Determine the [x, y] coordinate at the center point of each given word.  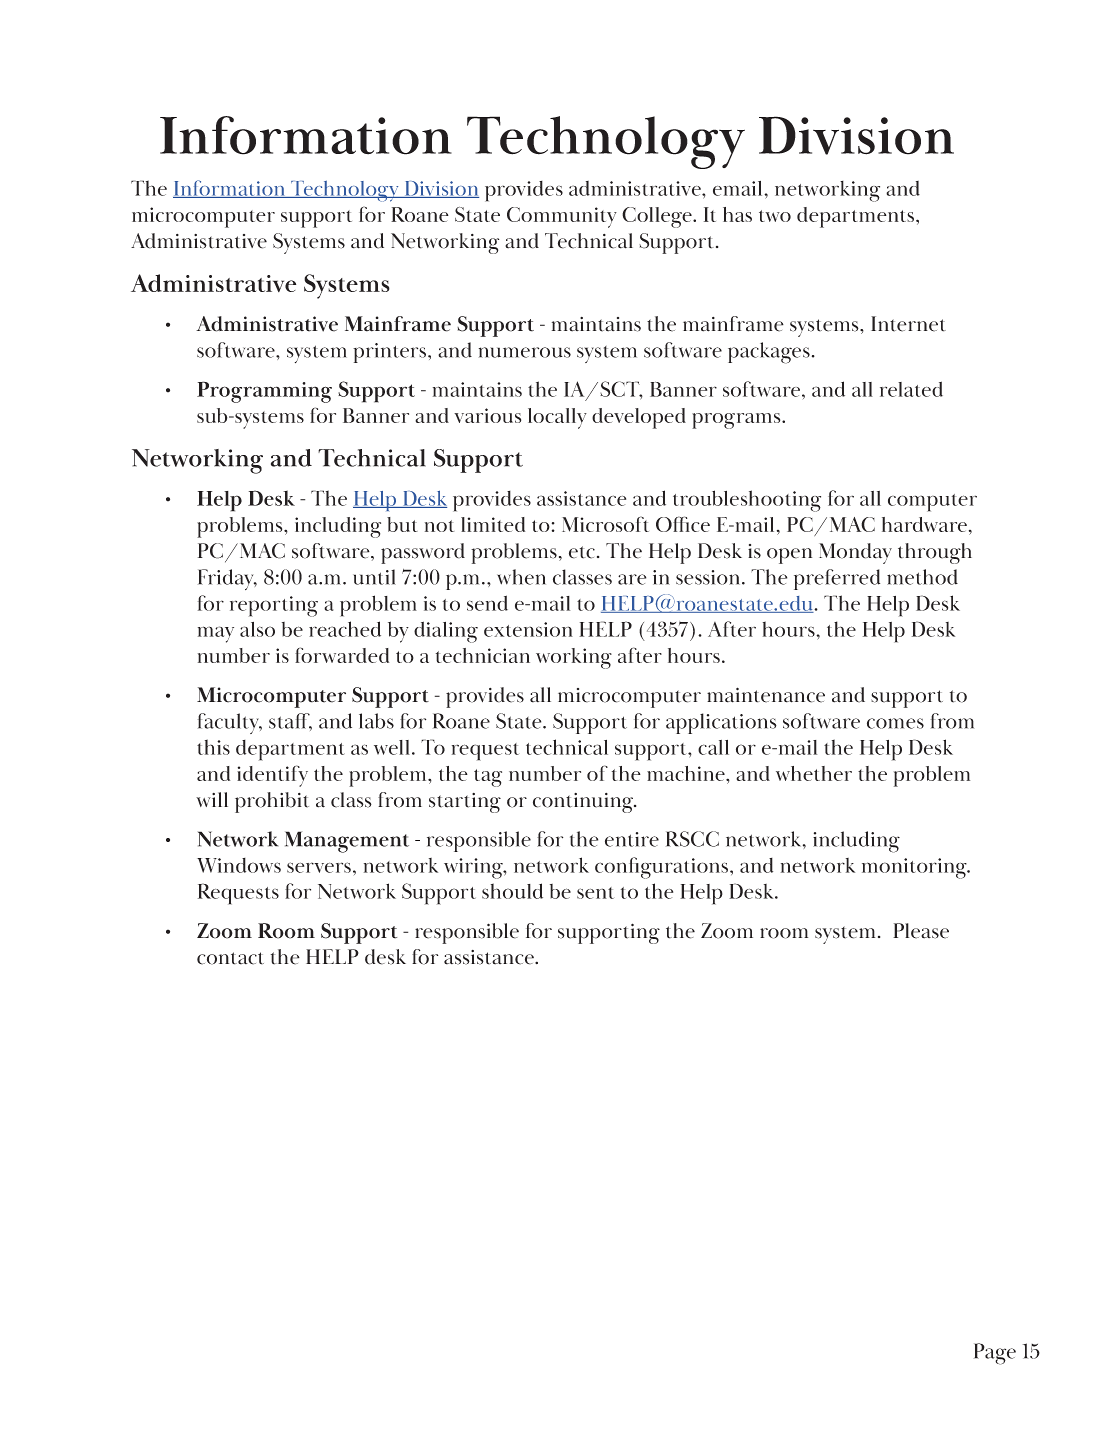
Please [921, 931]
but [402, 524]
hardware [924, 524]
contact [230, 958]
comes [895, 723]
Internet [908, 324]
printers [391, 353]
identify [272, 776]
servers [319, 867]
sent [595, 893]
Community [562, 217]
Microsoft [605, 524]
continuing [584, 803]
